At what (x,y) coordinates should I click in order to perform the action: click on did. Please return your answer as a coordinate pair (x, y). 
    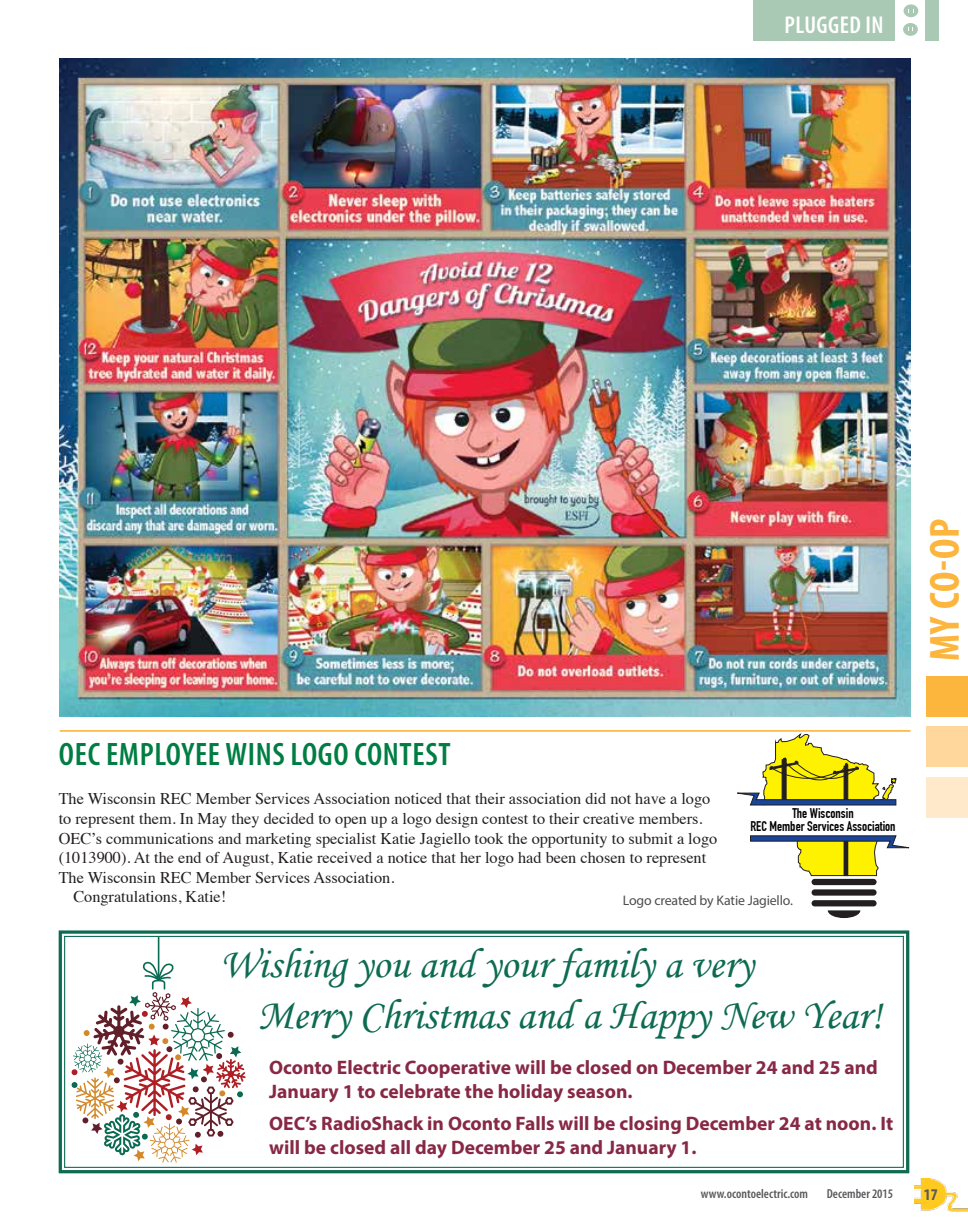
    Looking at the image, I should click on (595, 798).
